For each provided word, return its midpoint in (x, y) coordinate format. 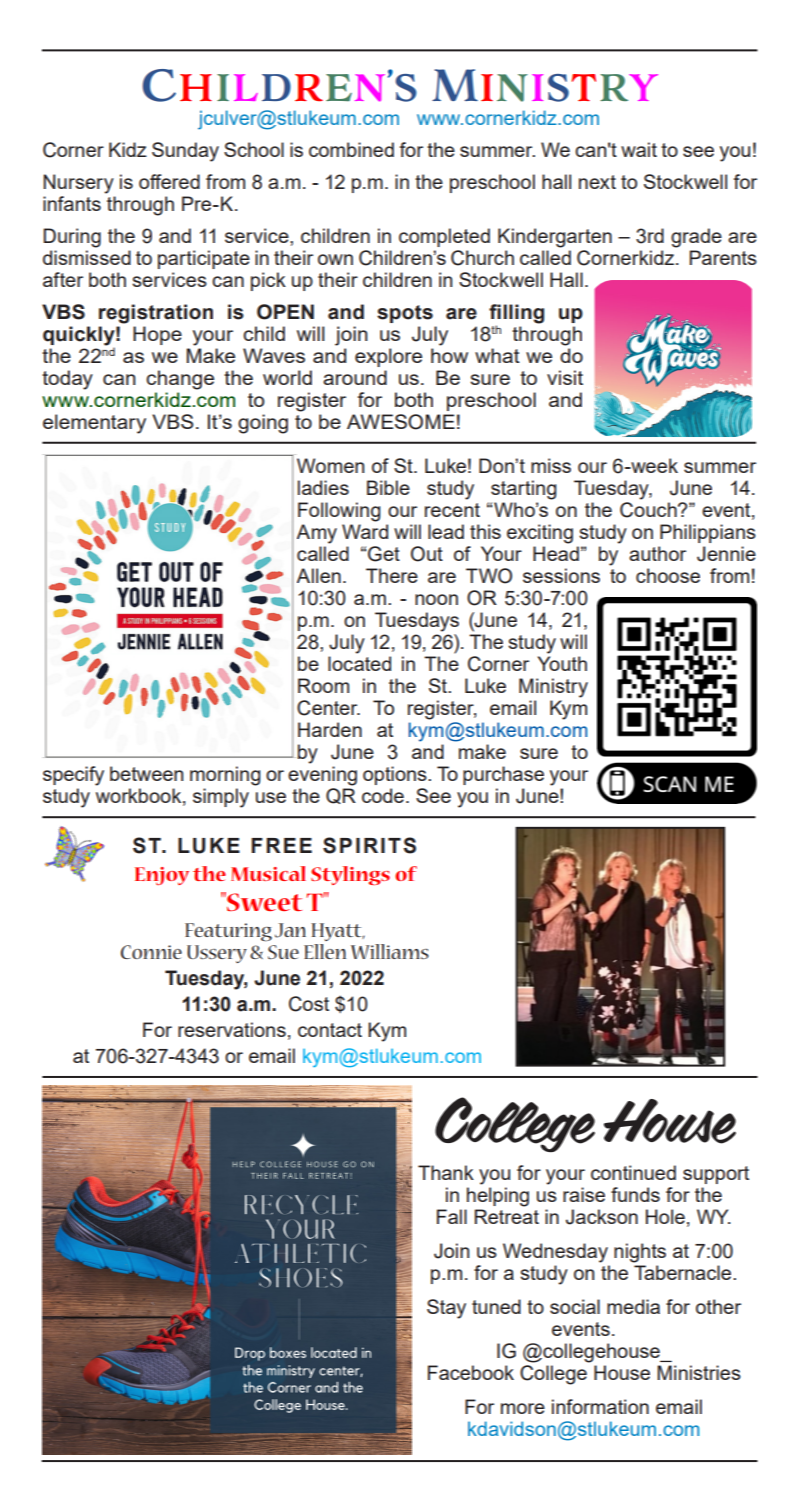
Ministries (699, 1372)
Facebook (471, 1372)
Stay (446, 1309)
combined (351, 149)
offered (169, 181)
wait (639, 149)
